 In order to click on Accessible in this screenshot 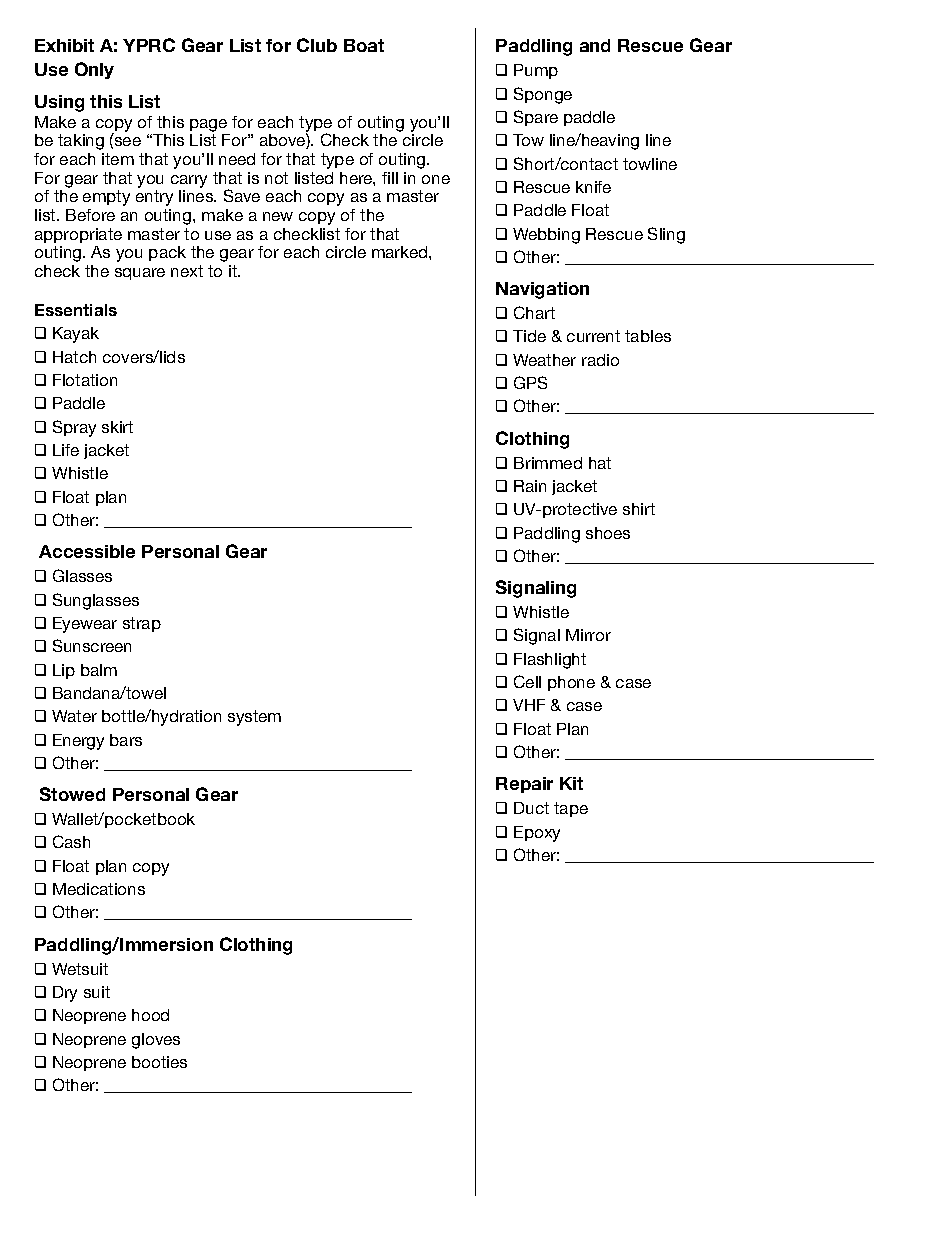, I will do `click(87, 551)`.
